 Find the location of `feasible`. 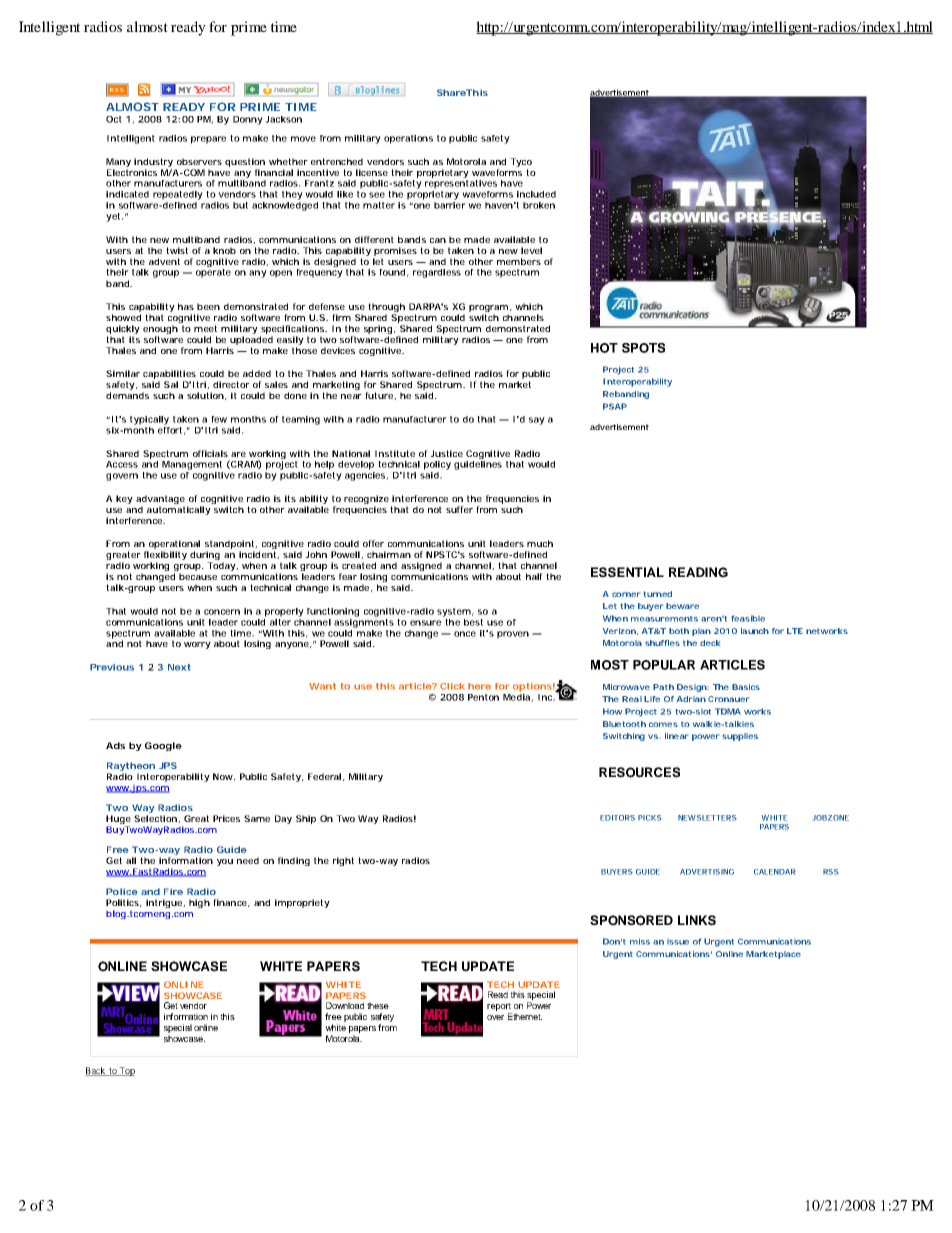

feasible is located at coordinates (748, 618).
